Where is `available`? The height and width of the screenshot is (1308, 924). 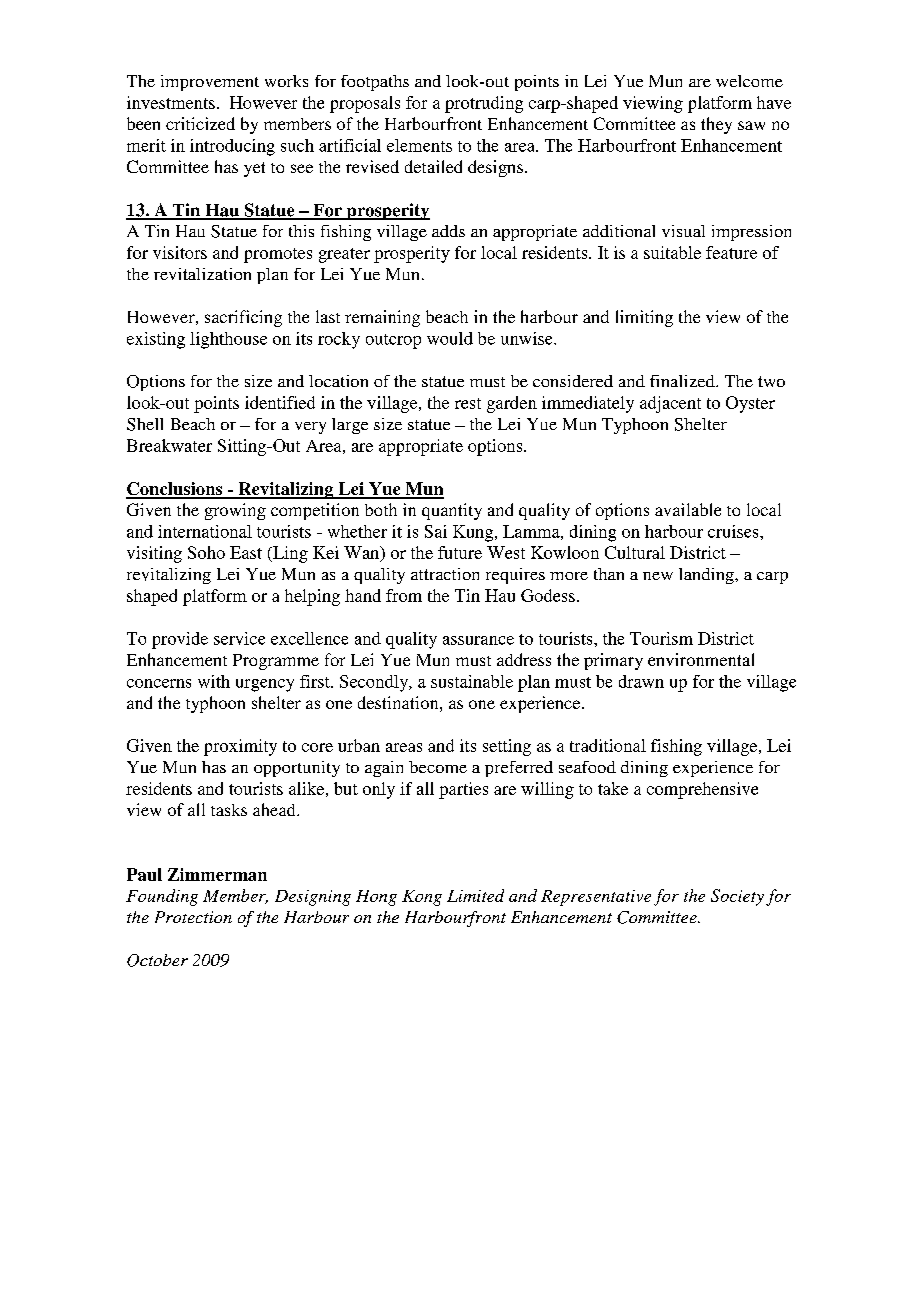
available is located at coordinates (688, 509).
